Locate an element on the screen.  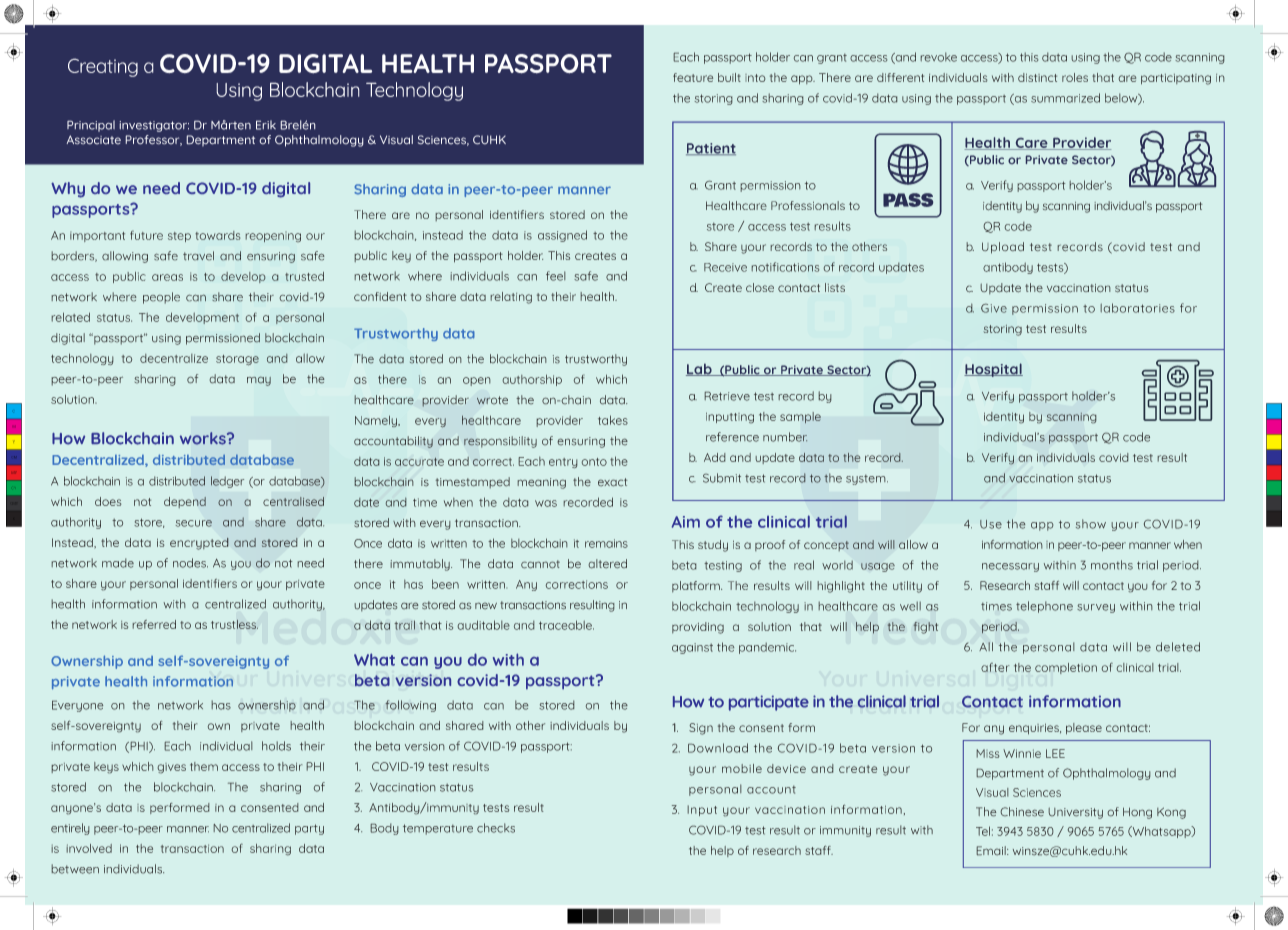
feature is located at coordinates (693, 77).
